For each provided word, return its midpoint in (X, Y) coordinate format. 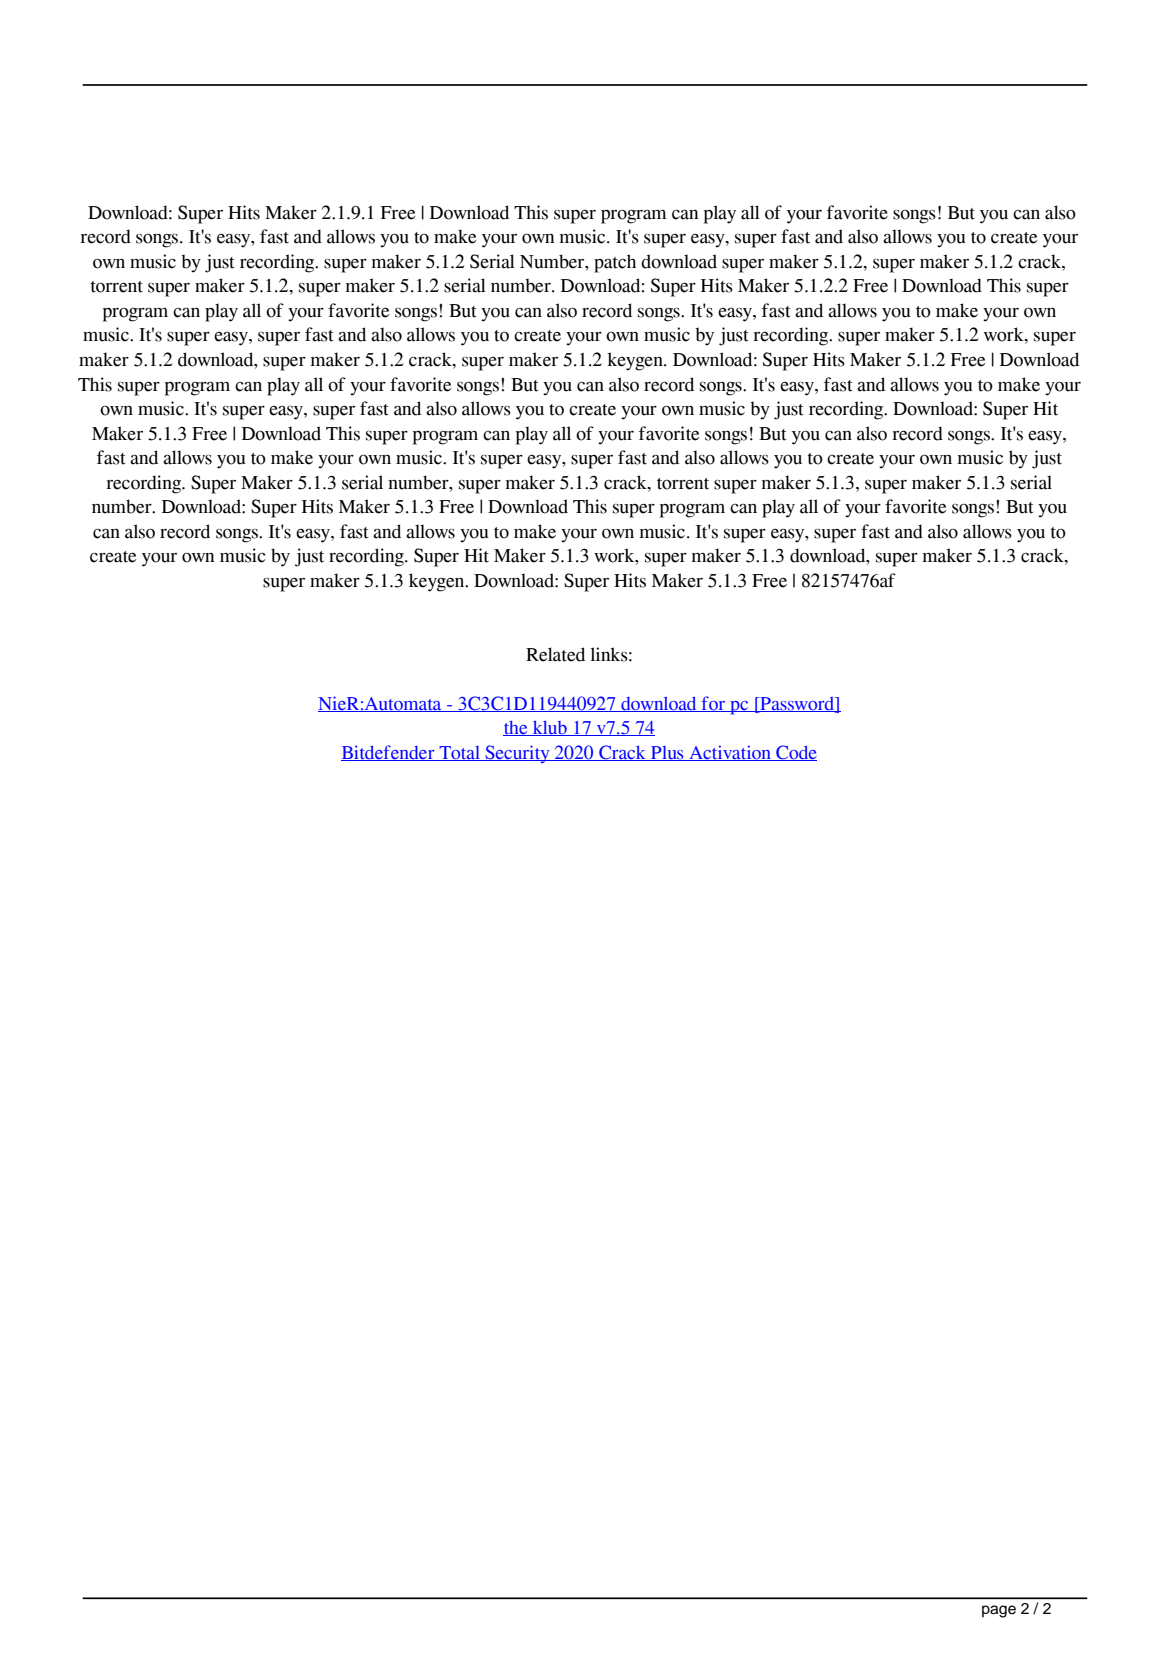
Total (459, 753)
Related (555, 654)
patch (615, 263)
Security (517, 754)
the (516, 728)
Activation (730, 753)
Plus (667, 753)
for (713, 704)
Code (795, 753)
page (999, 1611)
